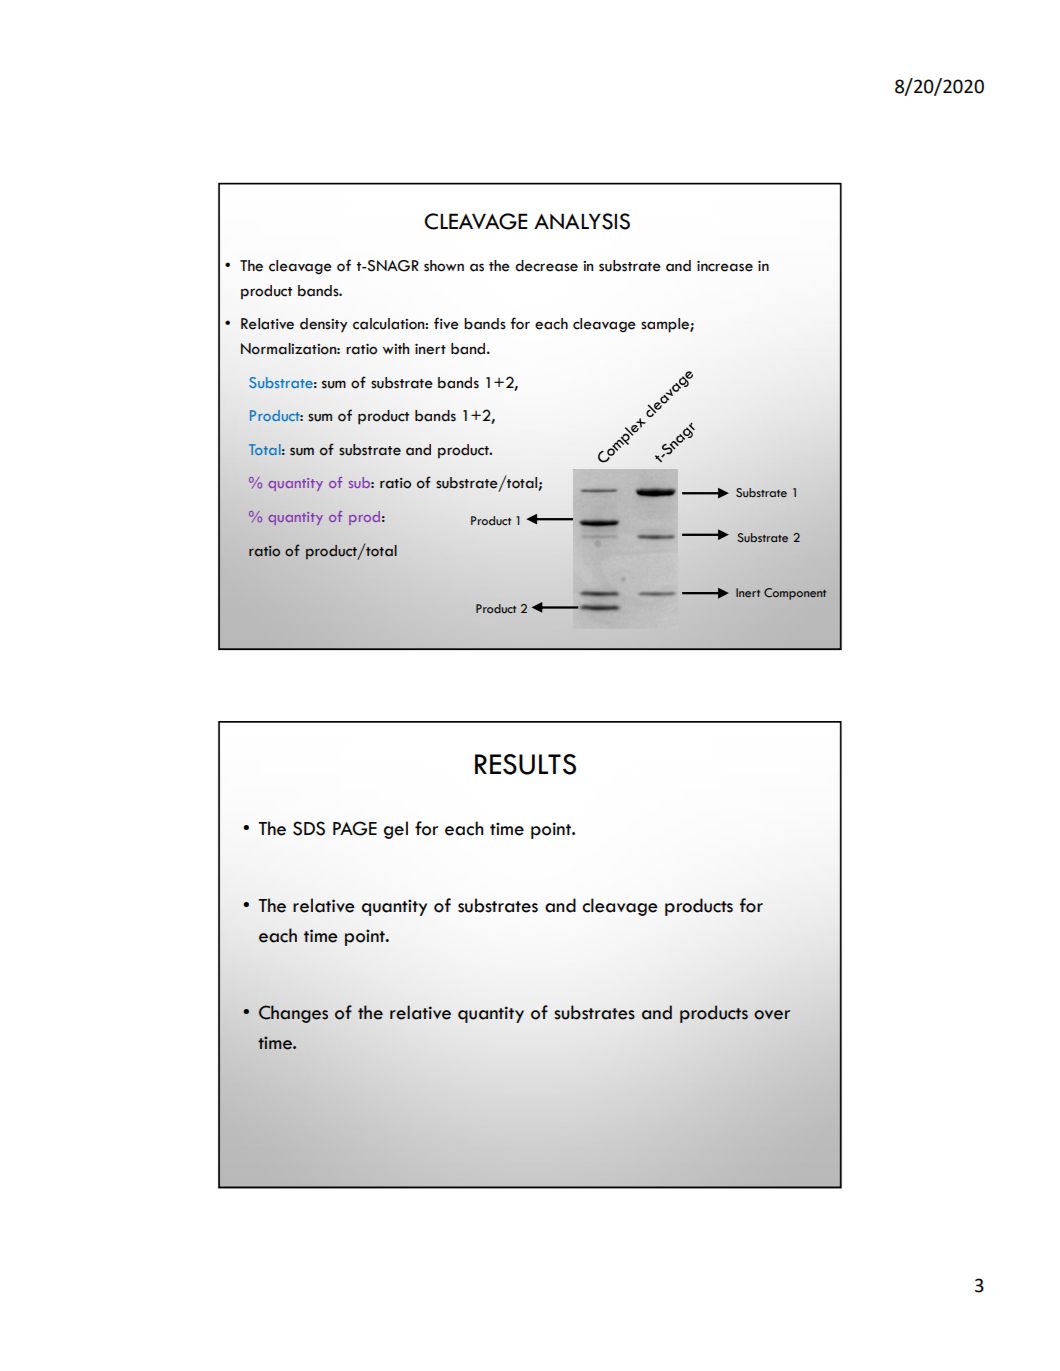 The width and height of the page is (1060, 1371). Describe the element at coordinates (546, 266) in the page. I see `decrease` at that location.
